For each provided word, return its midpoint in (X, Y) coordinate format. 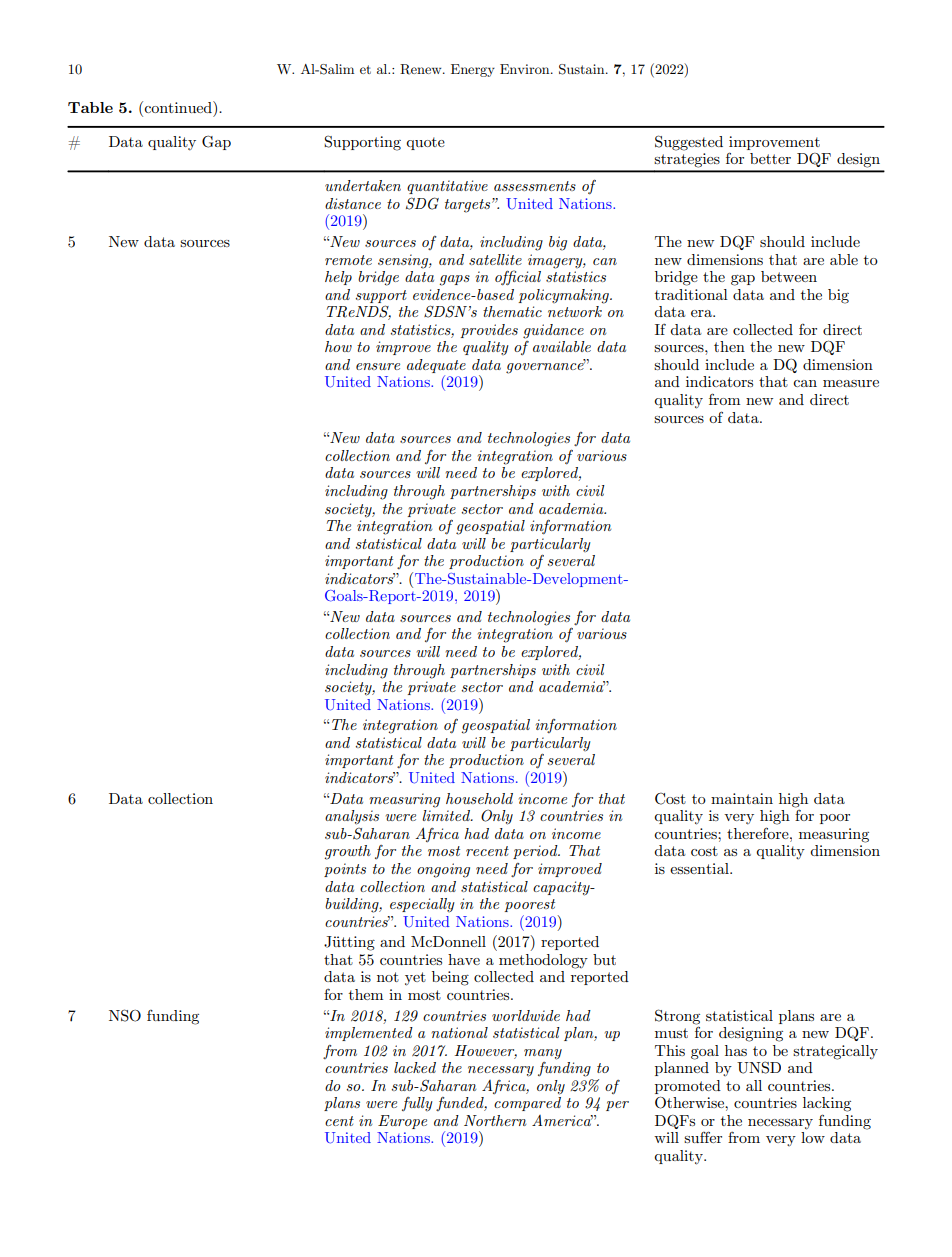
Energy (473, 70)
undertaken (363, 185)
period (536, 852)
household (479, 798)
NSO (125, 1015)
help (338, 278)
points (345, 870)
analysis (352, 817)
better (770, 158)
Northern (495, 1120)
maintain (742, 798)
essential (700, 868)
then (729, 346)
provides (489, 331)
